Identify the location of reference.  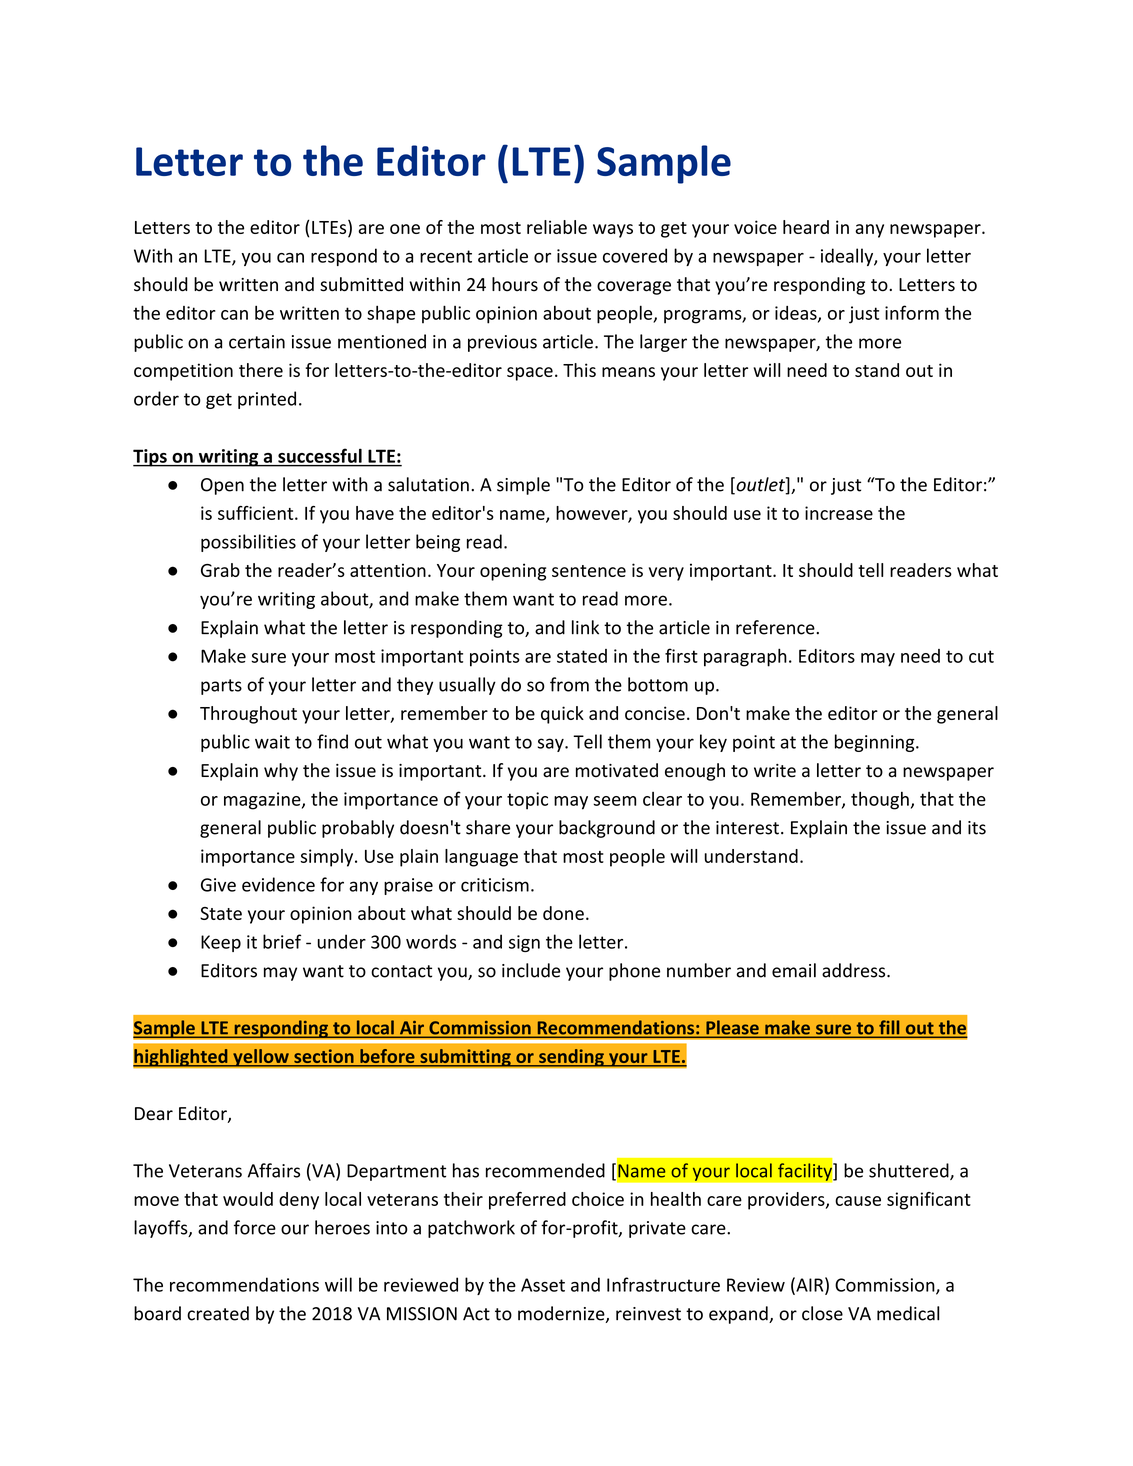
(776, 627).
